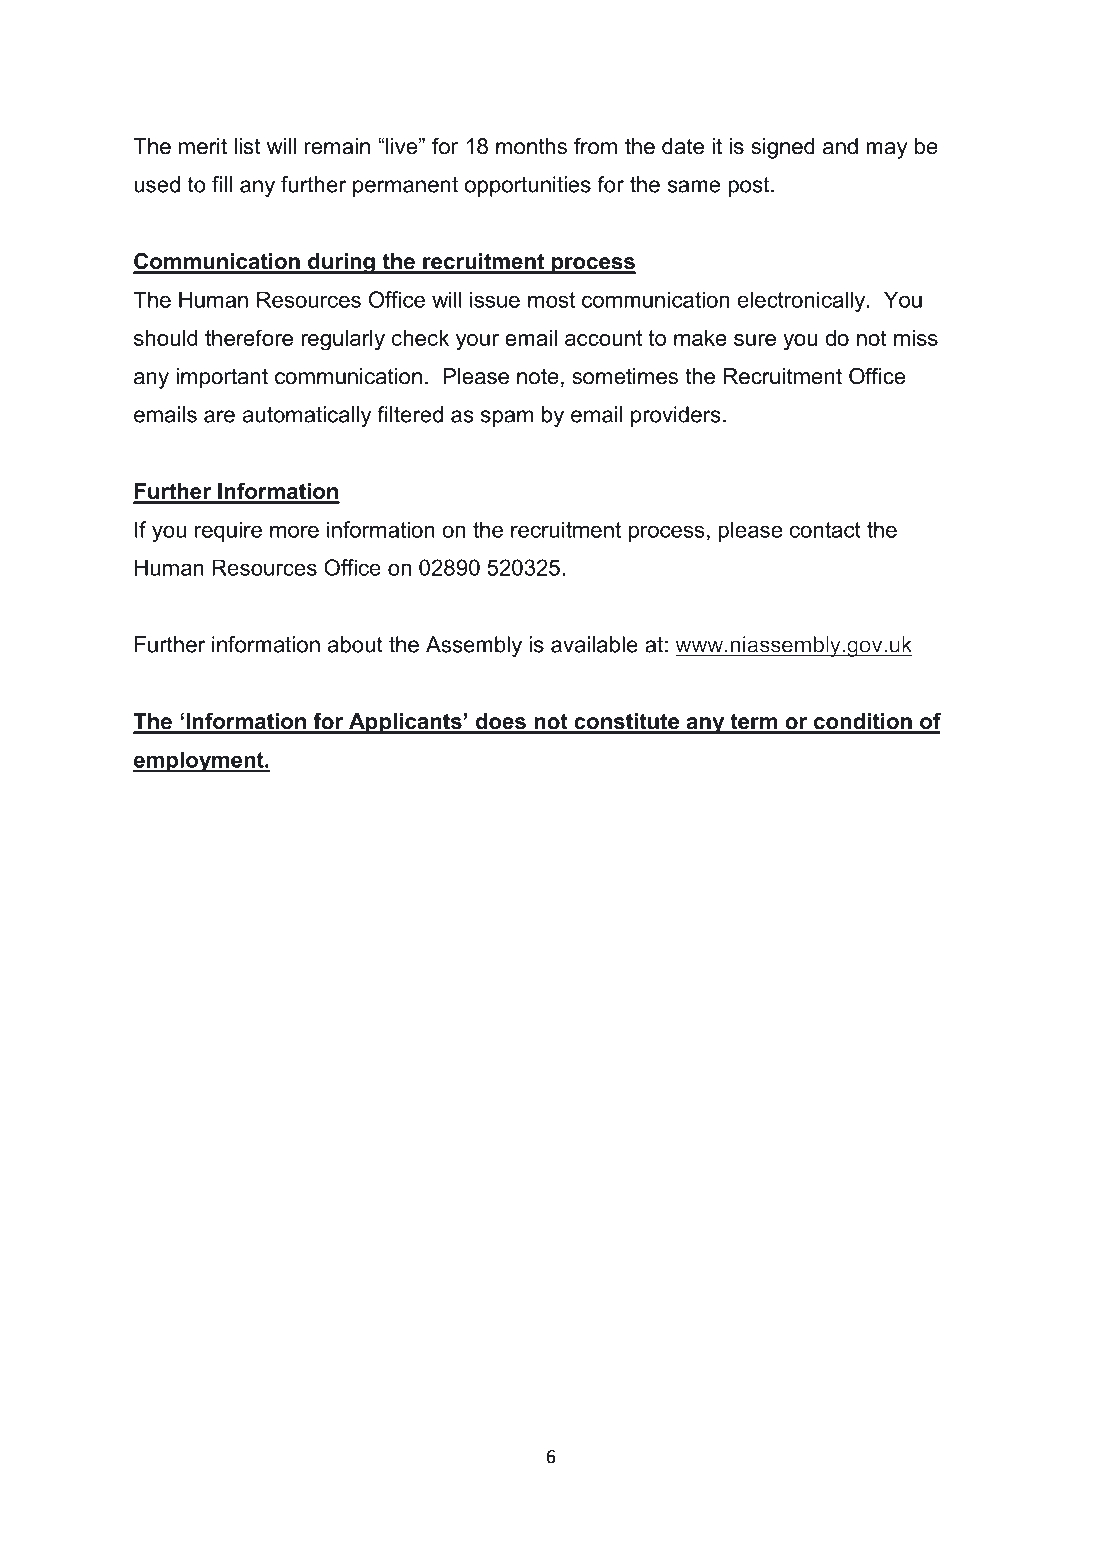 The image size is (1102, 1559). I want to click on and, so click(840, 146).
